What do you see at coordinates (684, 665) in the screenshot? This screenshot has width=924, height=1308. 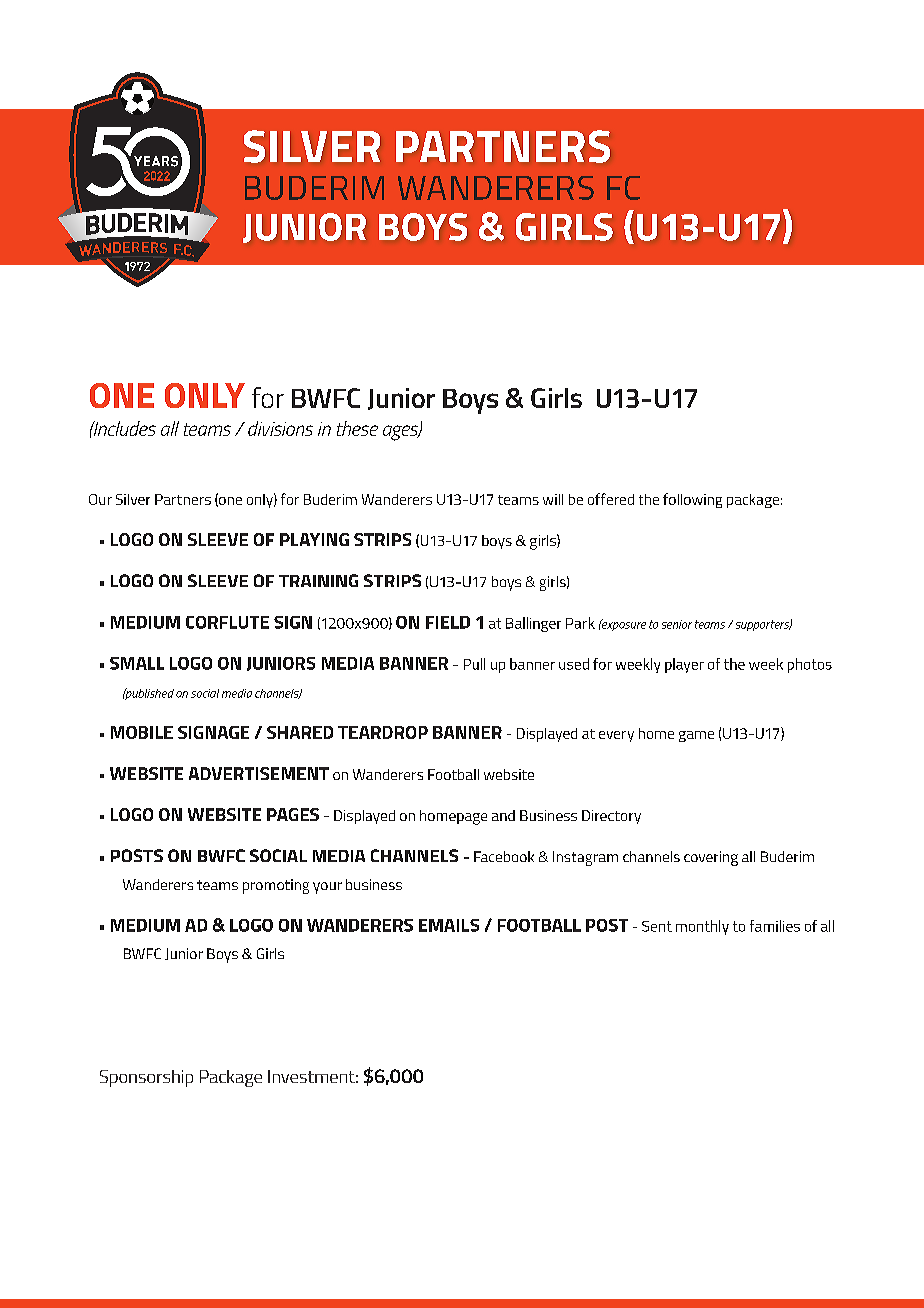 I see `player` at bounding box center [684, 665].
